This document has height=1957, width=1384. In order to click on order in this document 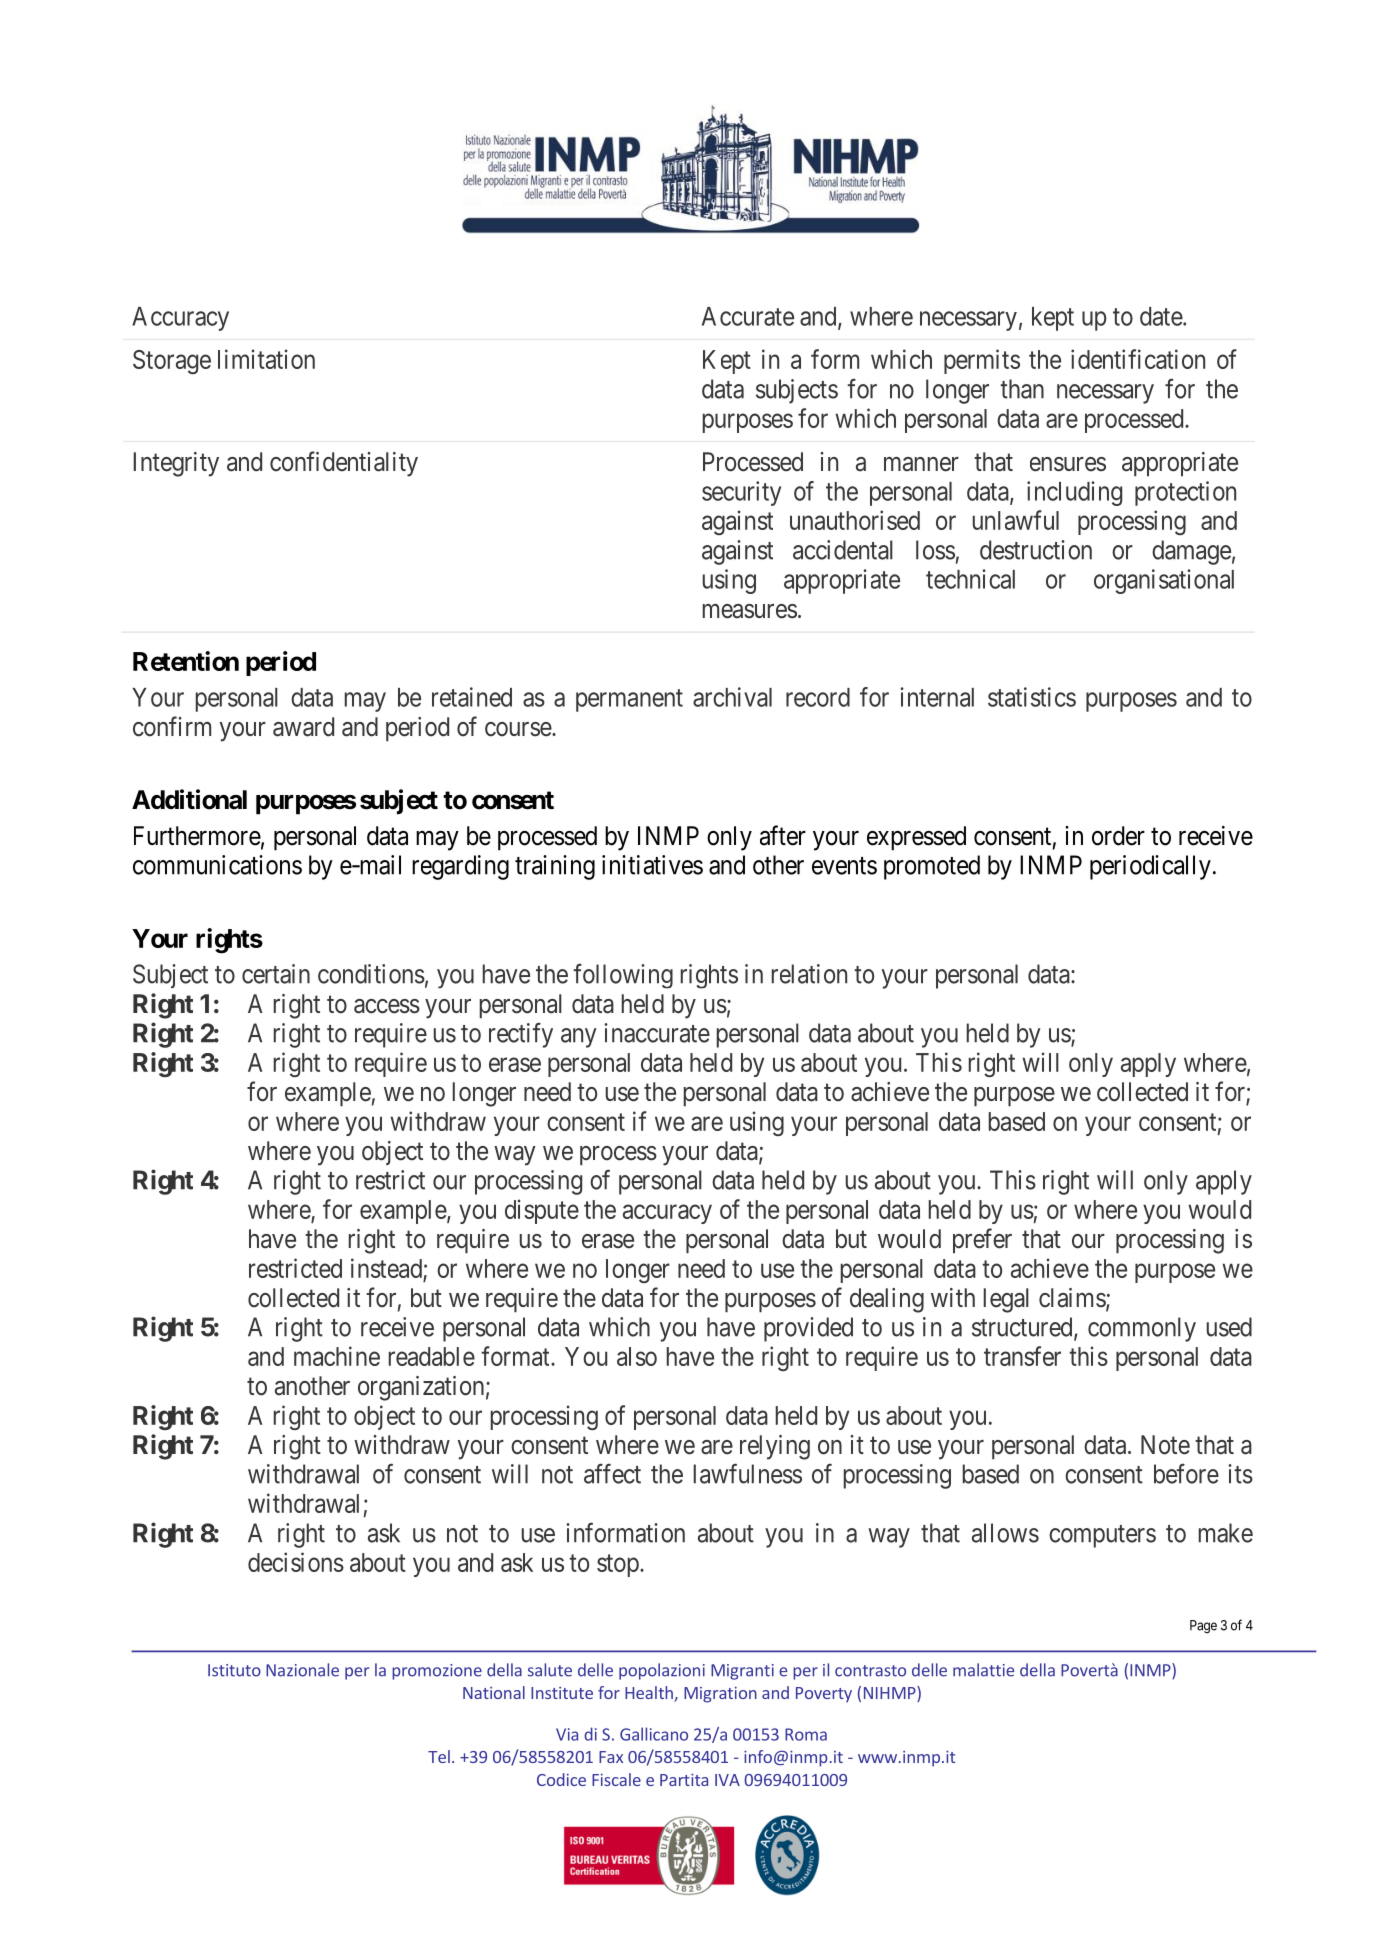, I will do `click(1118, 836)`.
